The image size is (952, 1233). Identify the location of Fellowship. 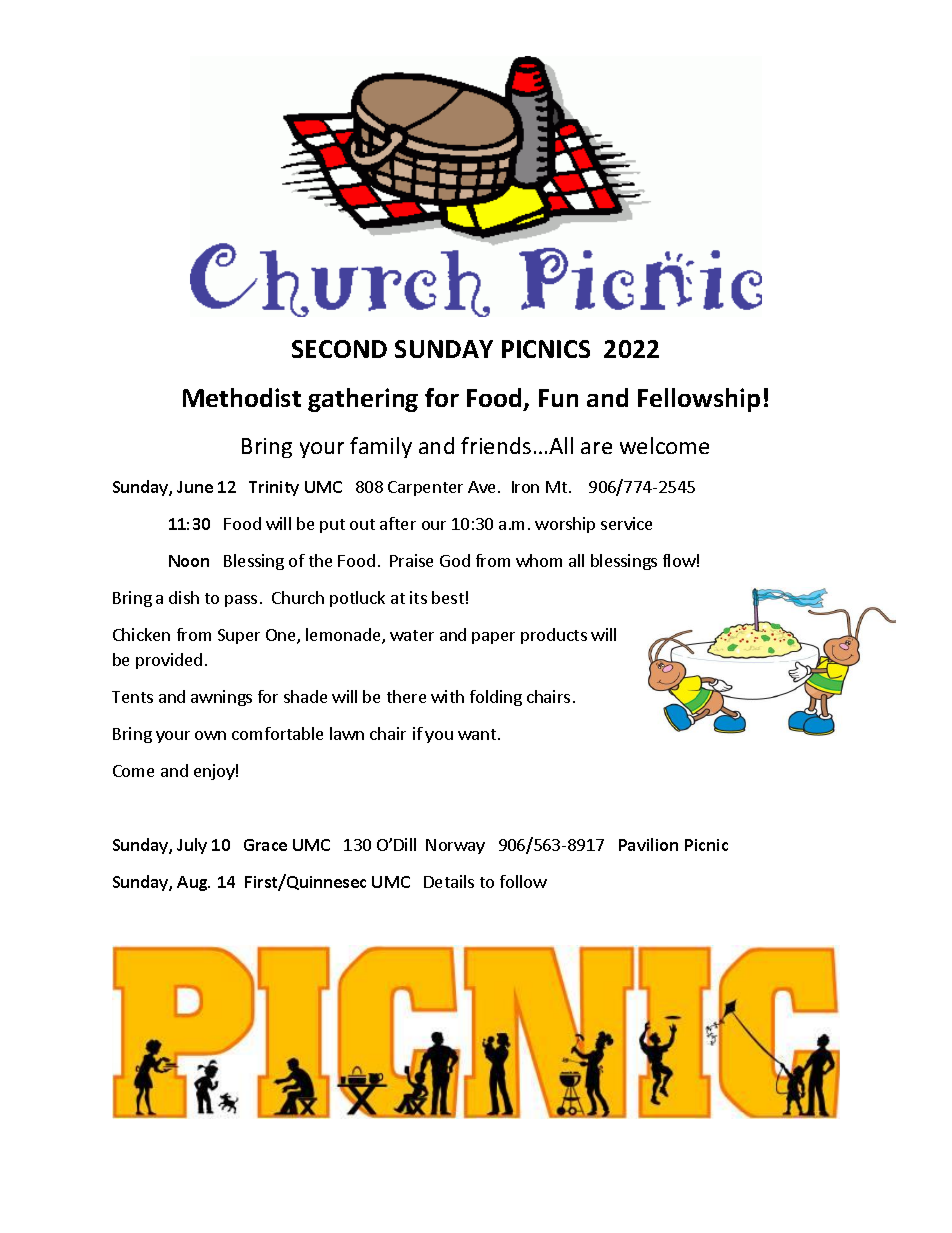
(699, 400).
